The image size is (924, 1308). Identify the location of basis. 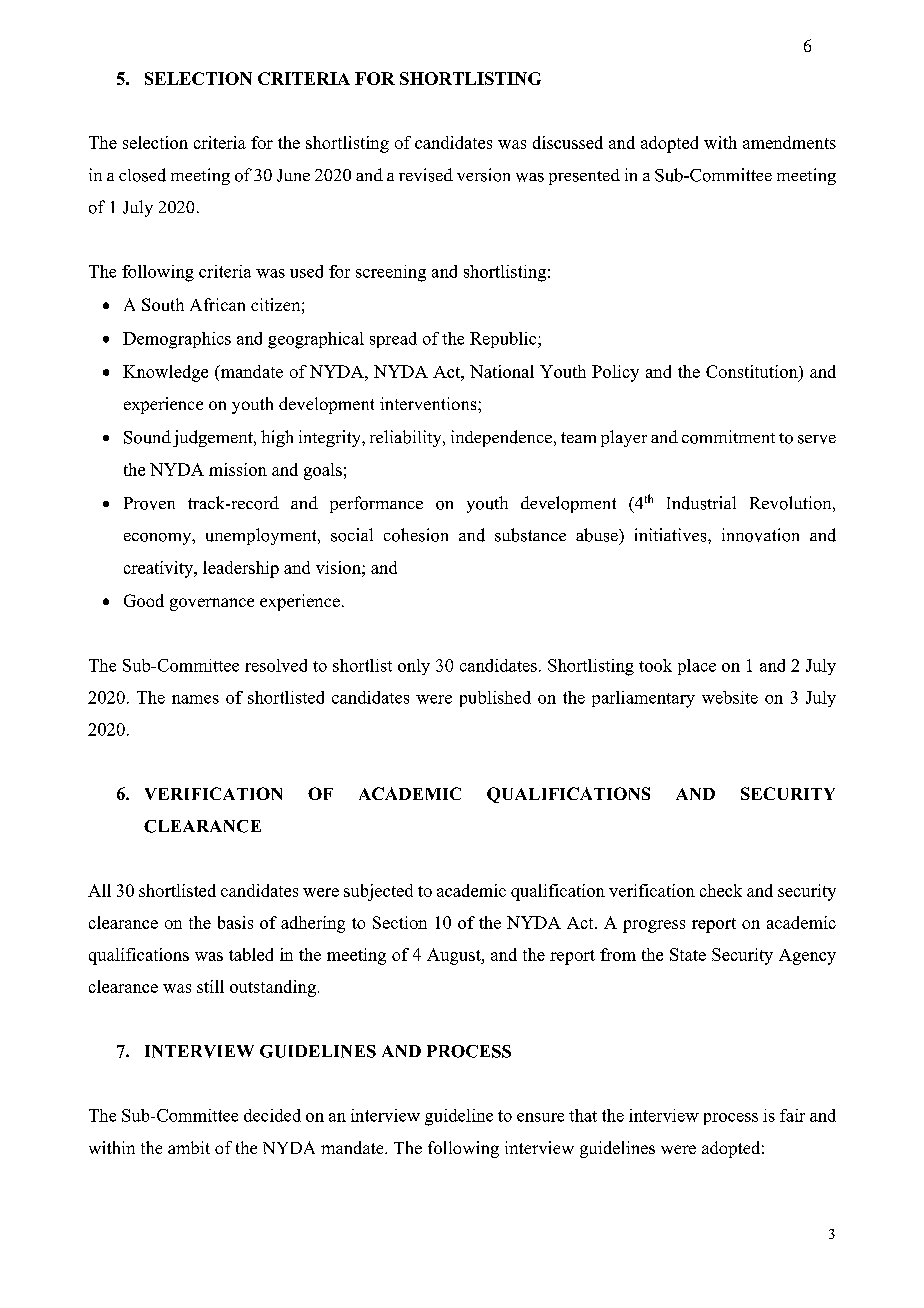
(235, 922).
